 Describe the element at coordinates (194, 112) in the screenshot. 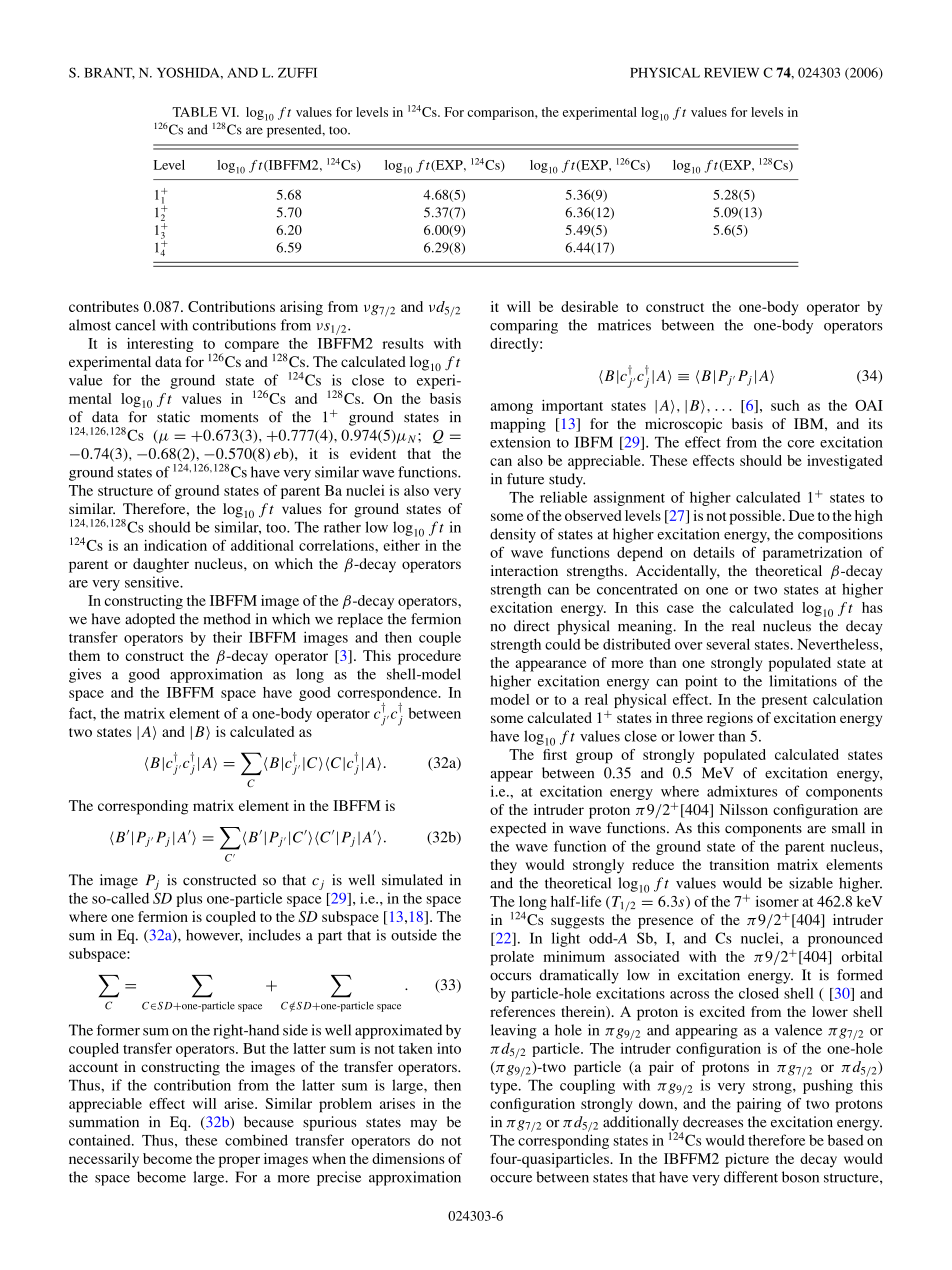

I see `TABLE` at that location.
